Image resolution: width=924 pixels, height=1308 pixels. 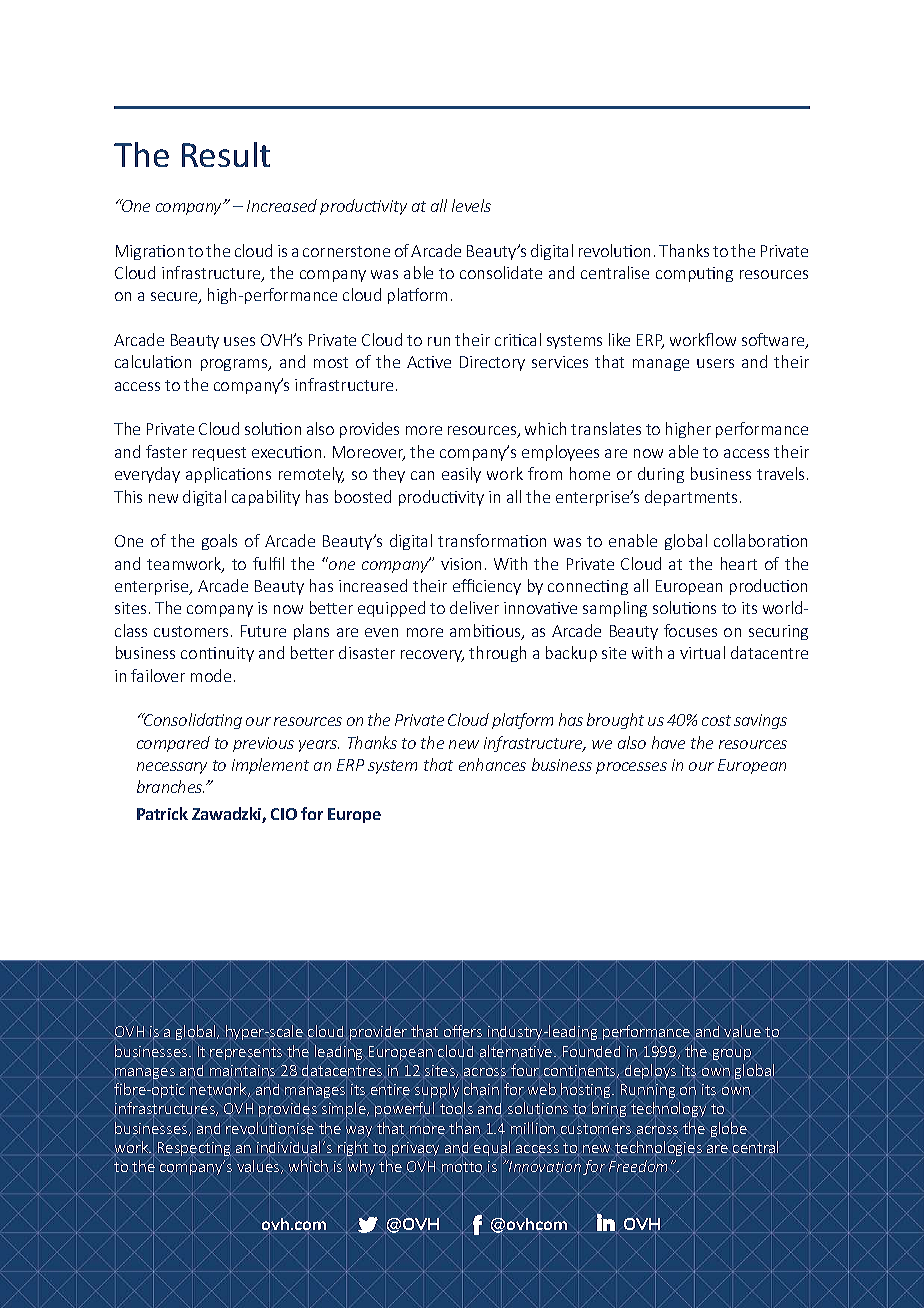 I want to click on tools, so click(x=456, y=1109).
